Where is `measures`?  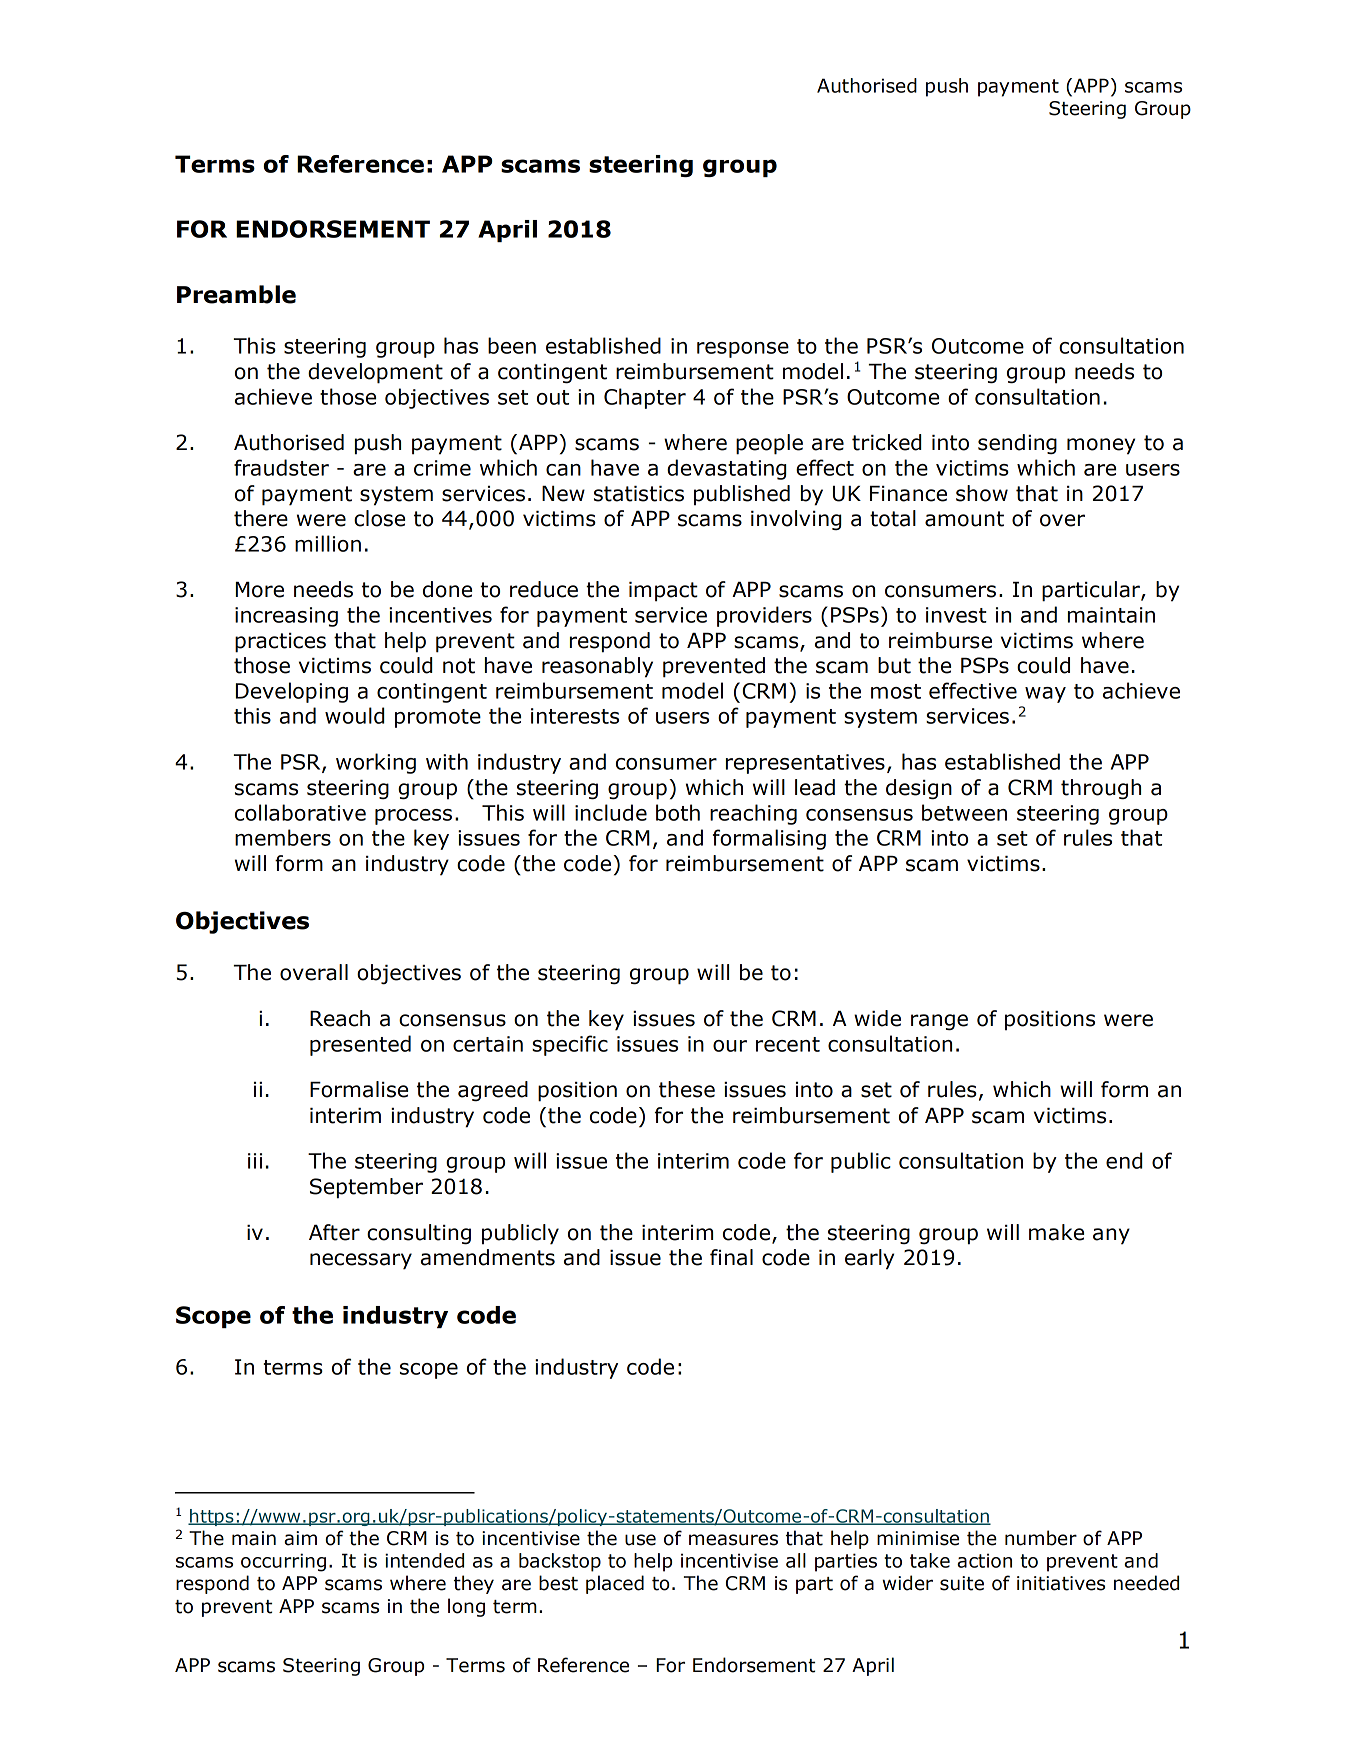
measures is located at coordinates (733, 1540).
